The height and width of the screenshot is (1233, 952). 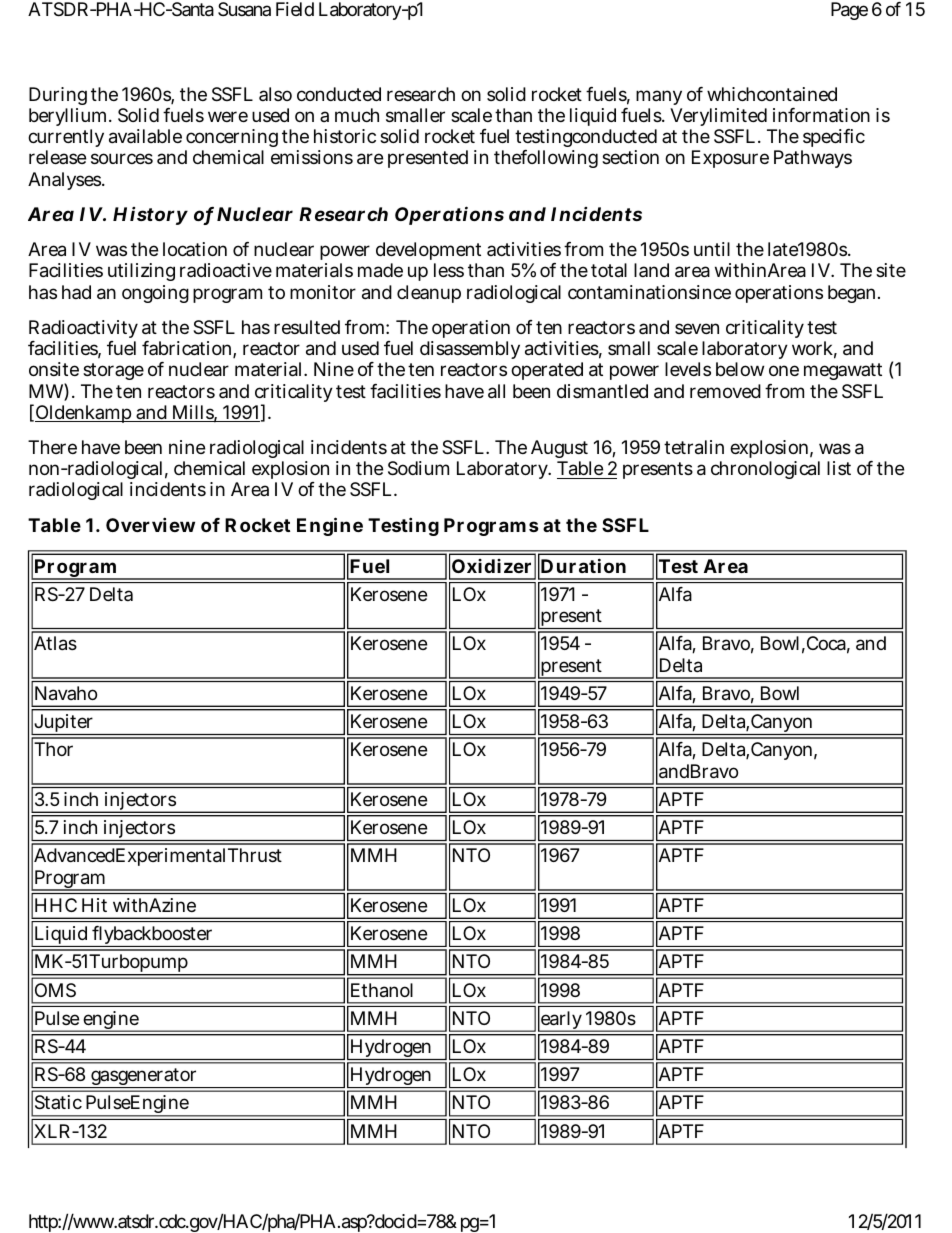 What do you see at coordinates (659, 97) in the screenshot?
I see `many` at bounding box center [659, 97].
